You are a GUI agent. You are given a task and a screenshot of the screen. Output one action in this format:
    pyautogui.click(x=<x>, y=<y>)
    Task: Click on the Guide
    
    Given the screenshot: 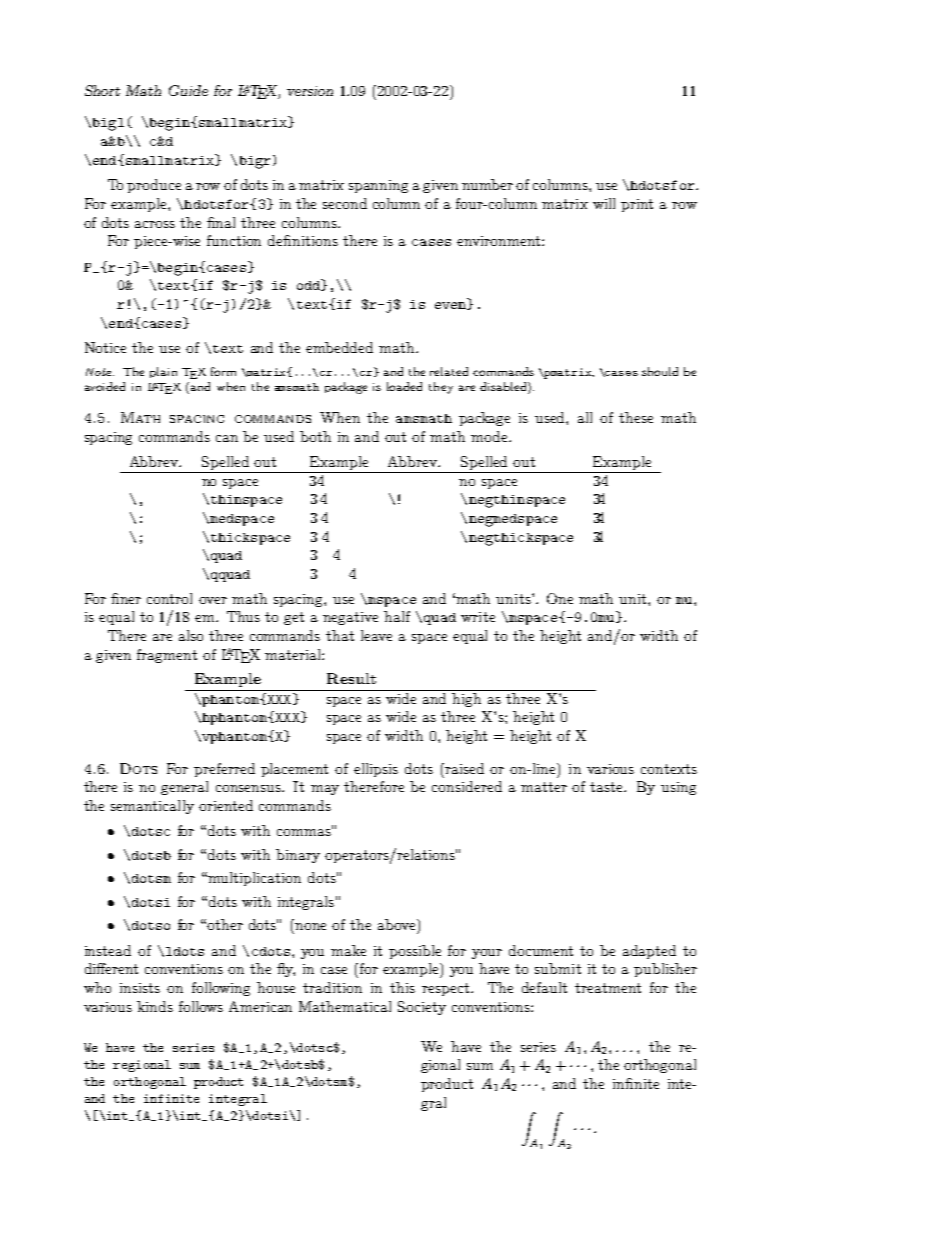 What is the action you would take?
    pyautogui.click(x=188, y=90)
